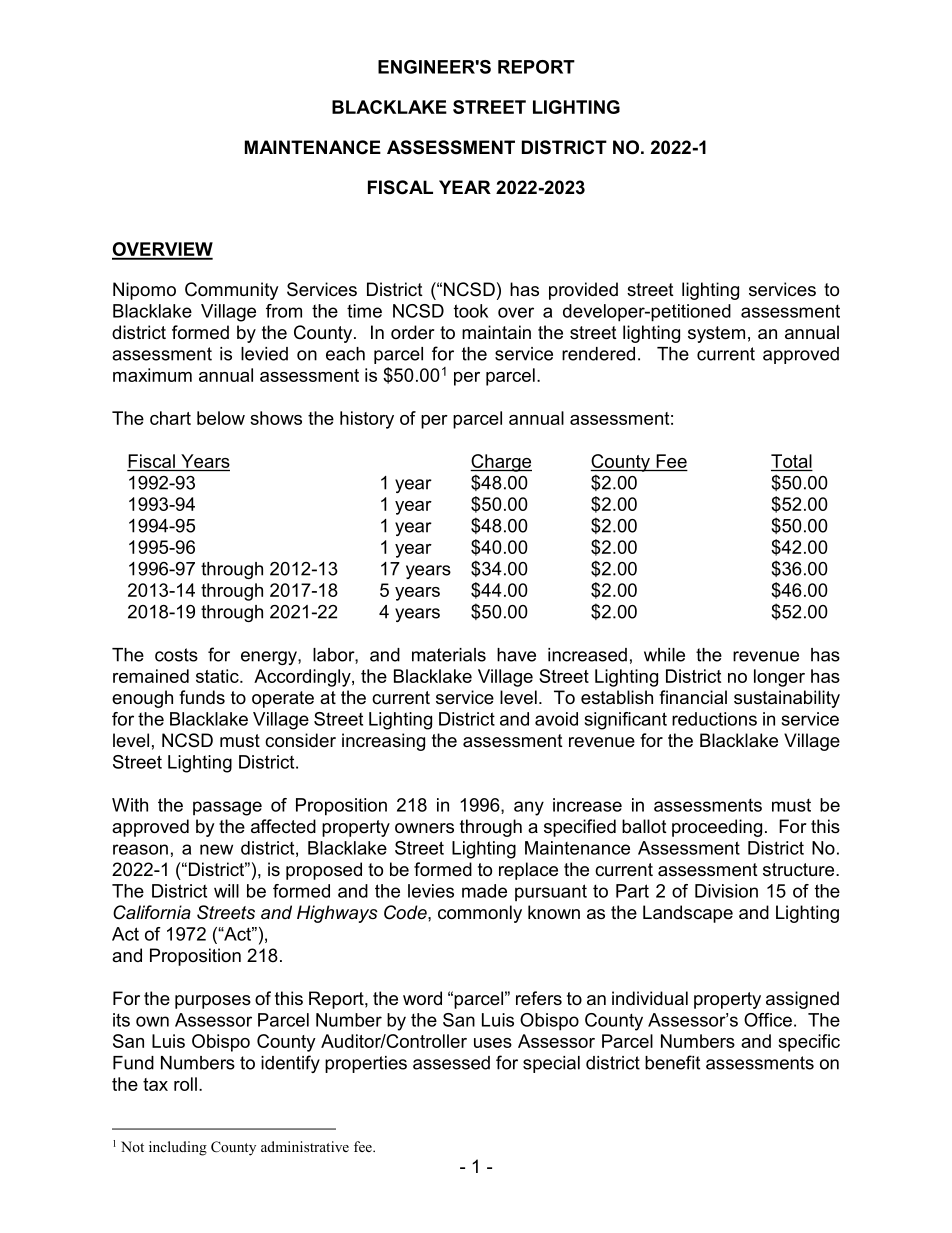  What do you see at coordinates (232, 291) in the image?
I see `Community` at bounding box center [232, 291].
